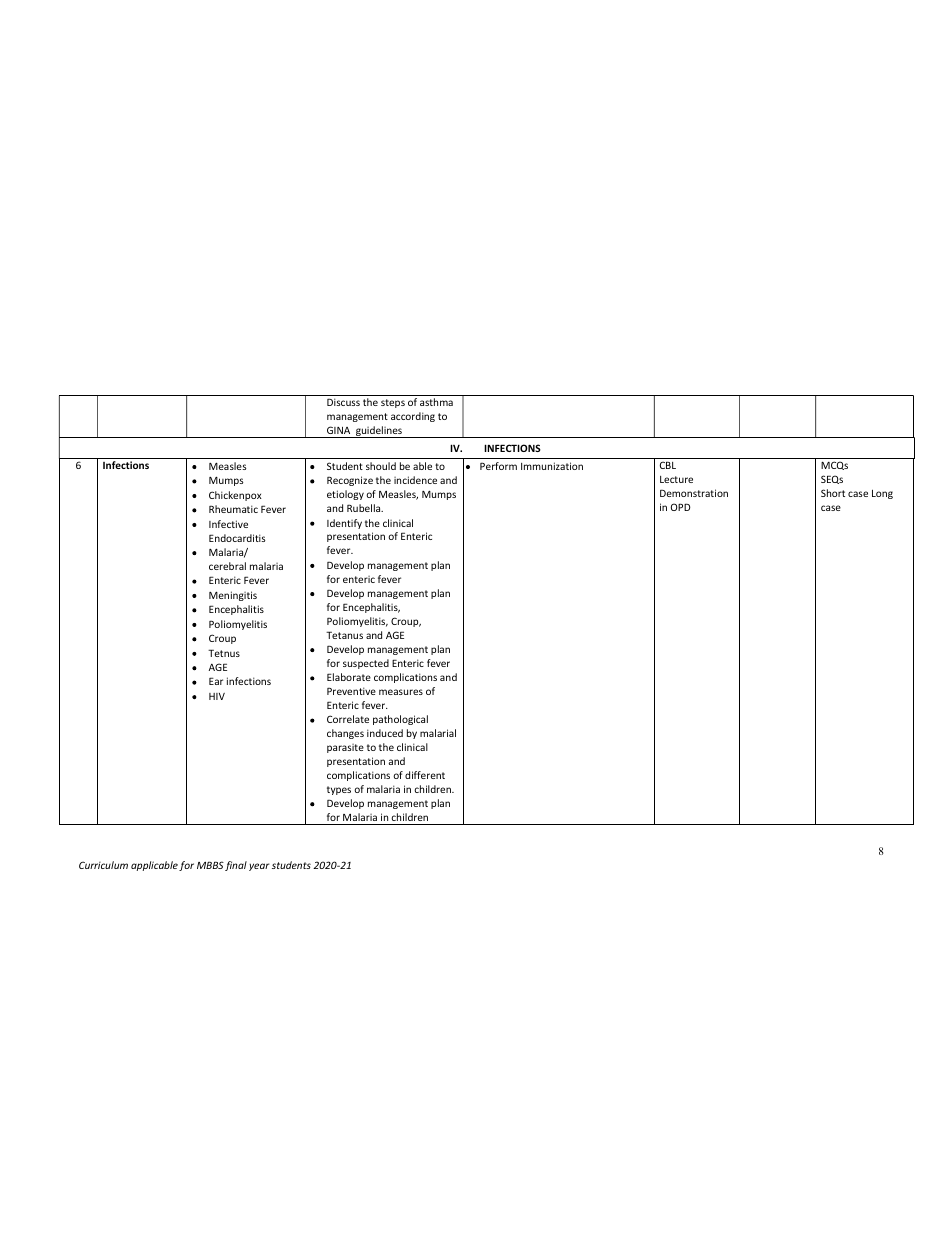 The image size is (952, 1233). What do you see at coordinates (210, 865) in the page?
I see `MBBS` at bounding box center [210, 865].
